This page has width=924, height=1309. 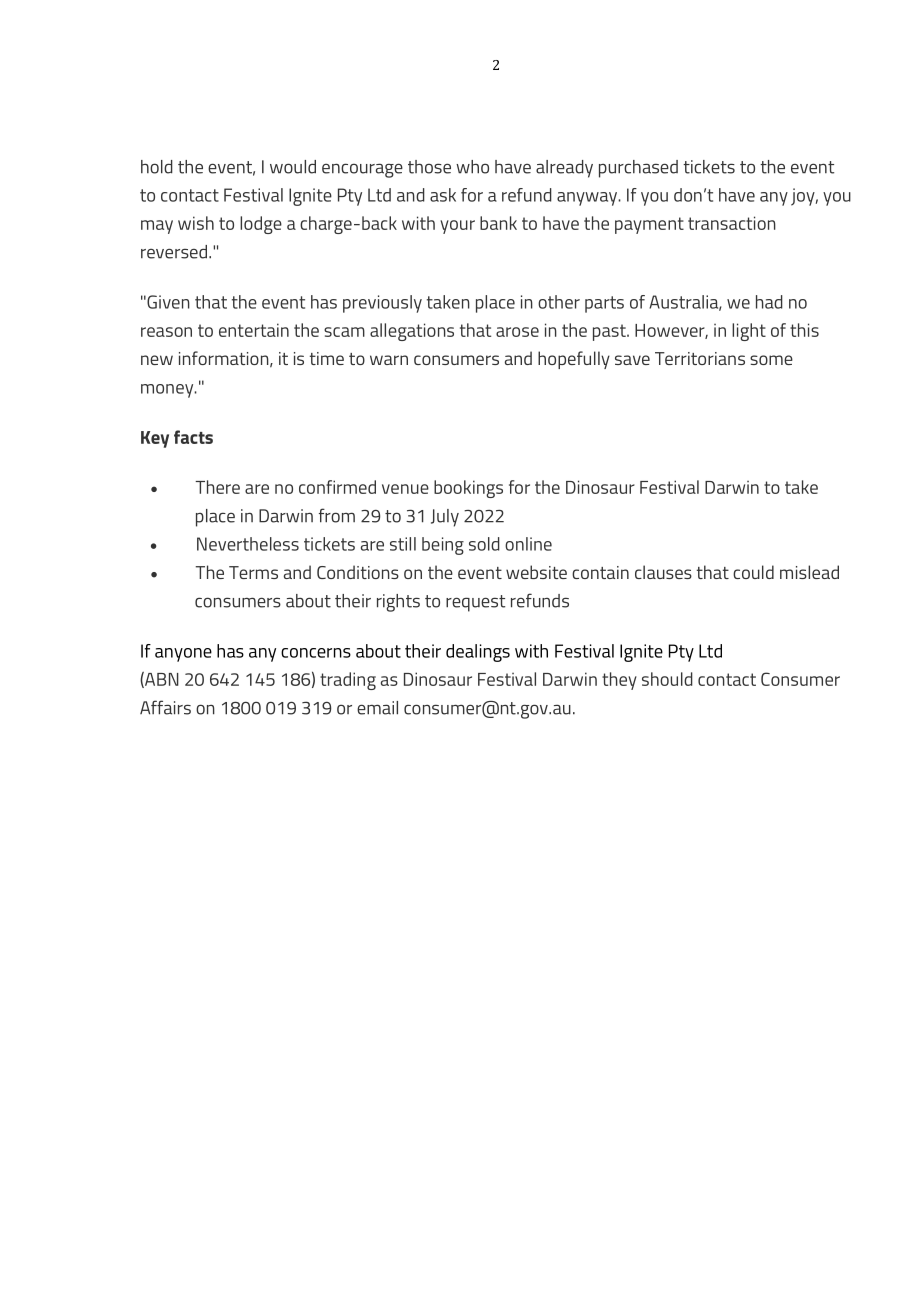 What do you see at coordinates (638, 169) in the page?
I see `purchased` at bounding box center [638, 169].
